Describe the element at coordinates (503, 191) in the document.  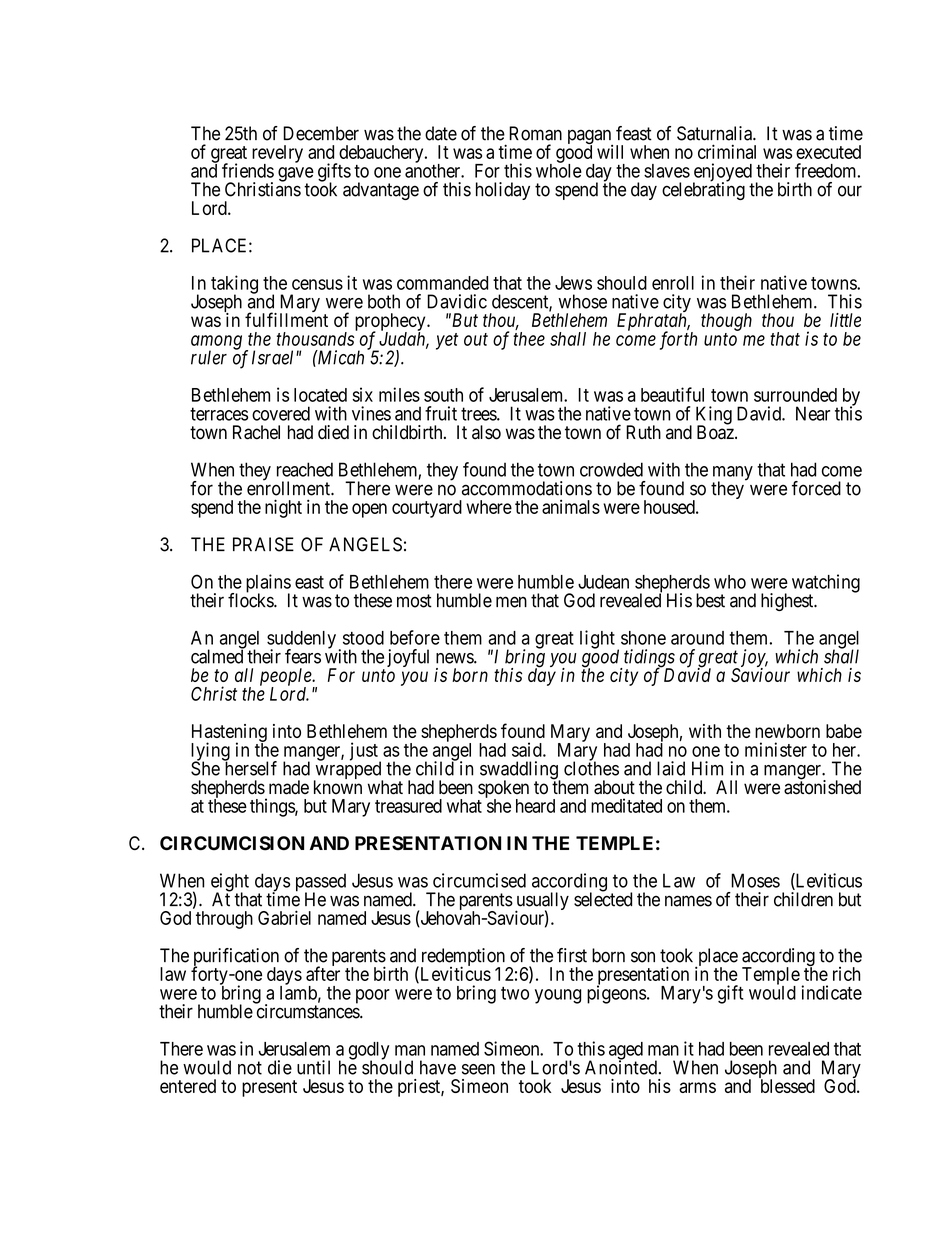
I see `holiday` at that location.
